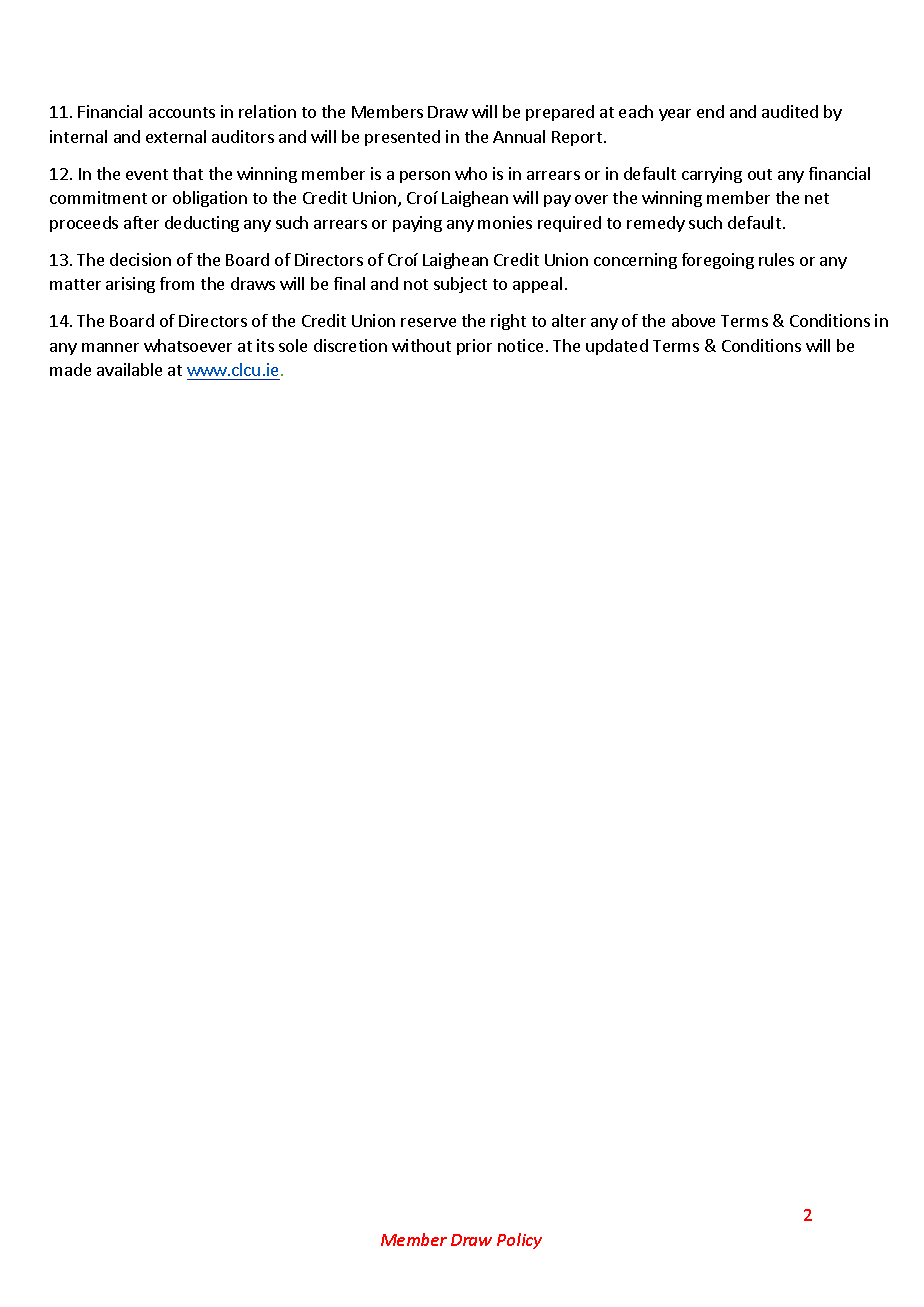 The width and height of the image is (924, 1307). Describe the element at coordinates (712, 175) in the image. I see `carrying` at that location.
